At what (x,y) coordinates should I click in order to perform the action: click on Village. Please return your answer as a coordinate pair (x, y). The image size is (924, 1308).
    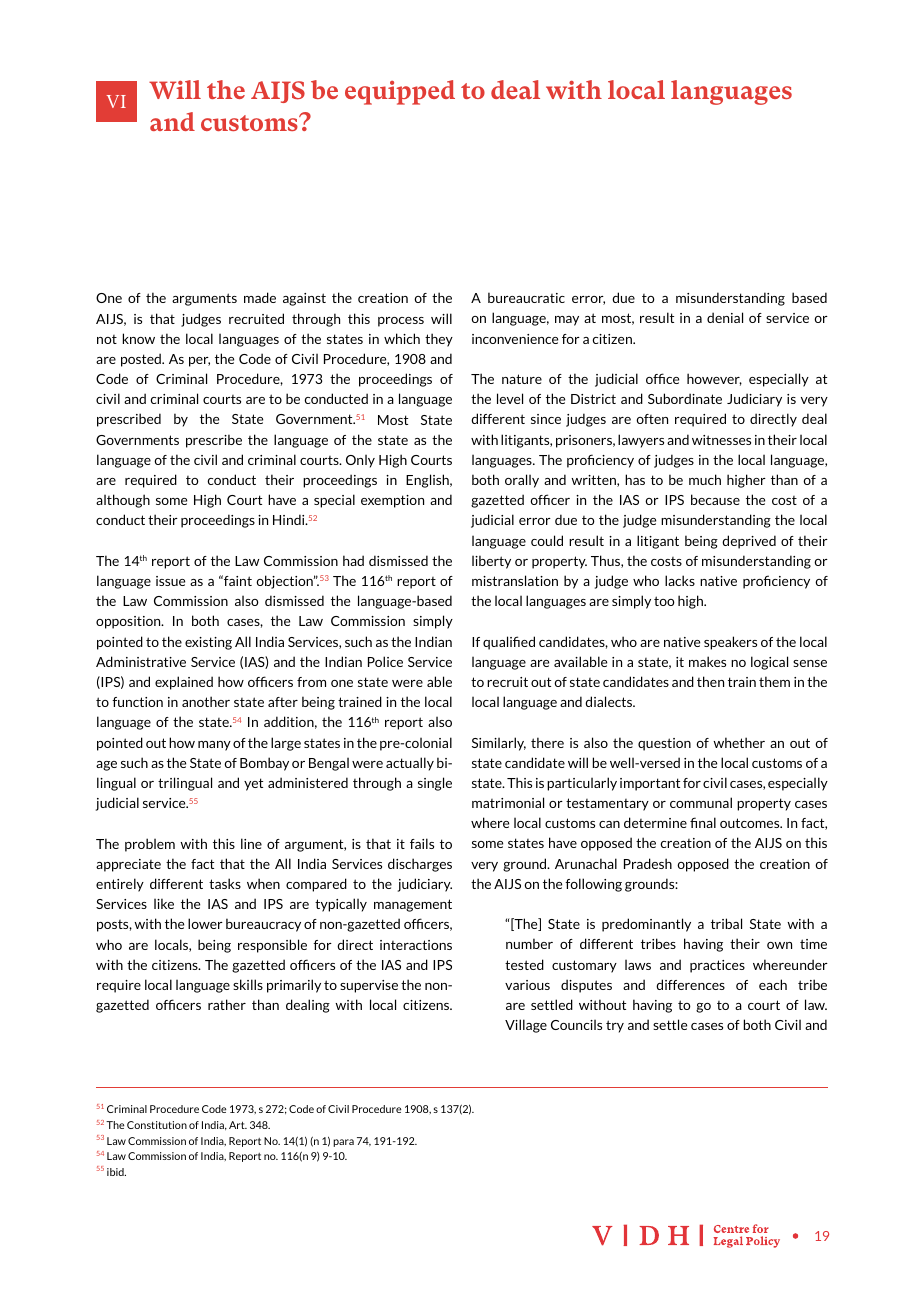
    Looking at the image, I should click on (526, 1026).
